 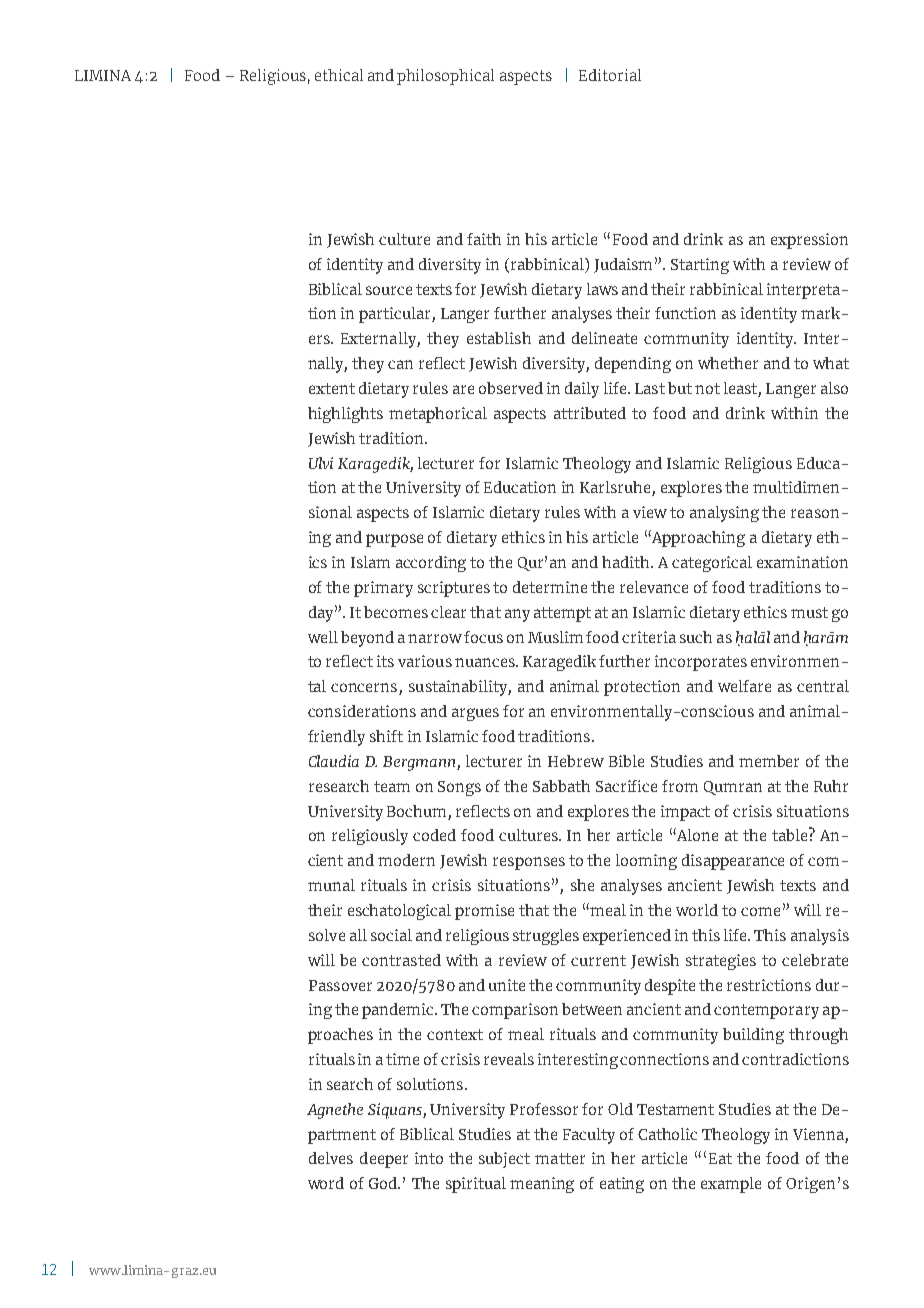 I want to click on deeper, so click(x=384, y=1160).
